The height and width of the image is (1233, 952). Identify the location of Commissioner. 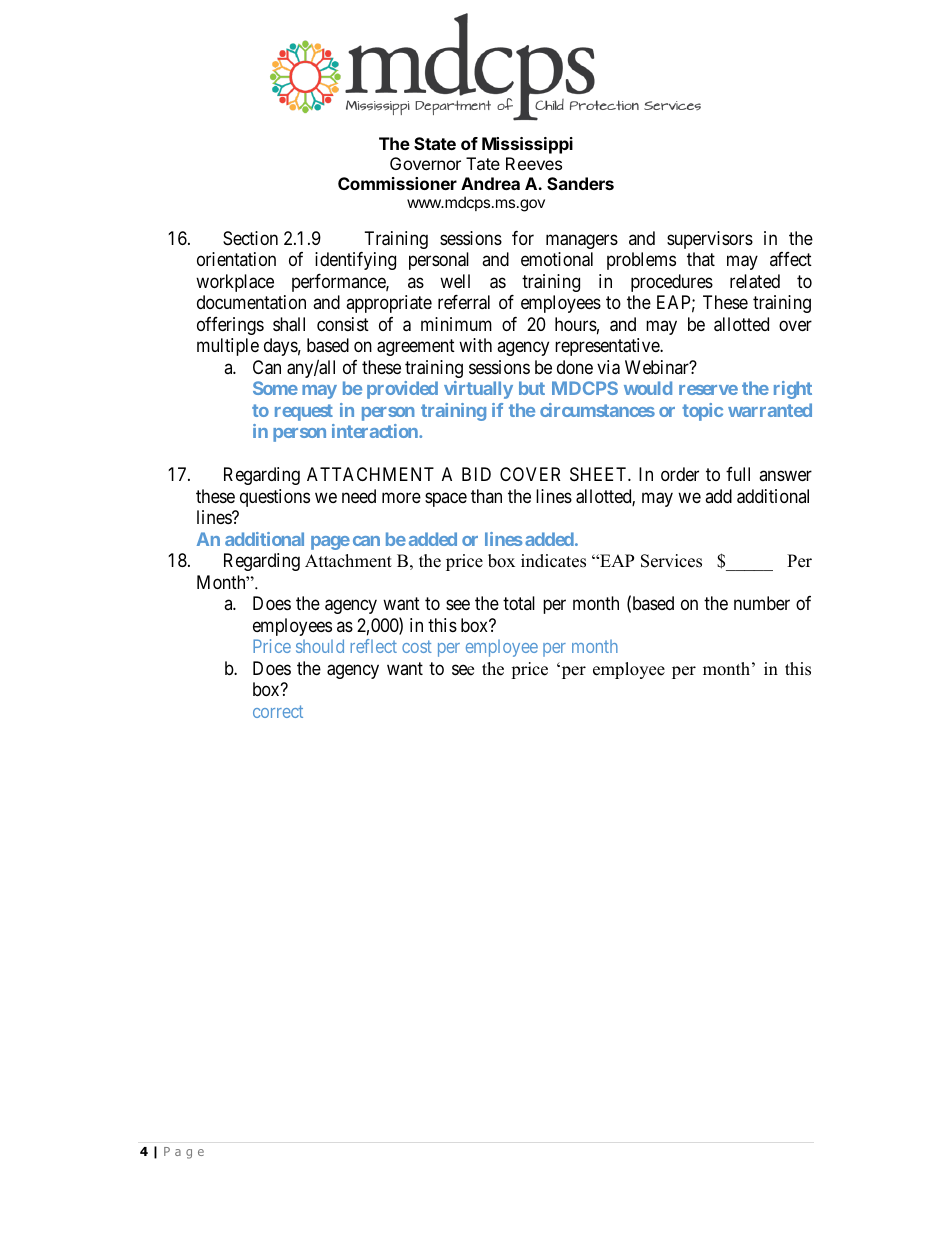
(397, 183).
